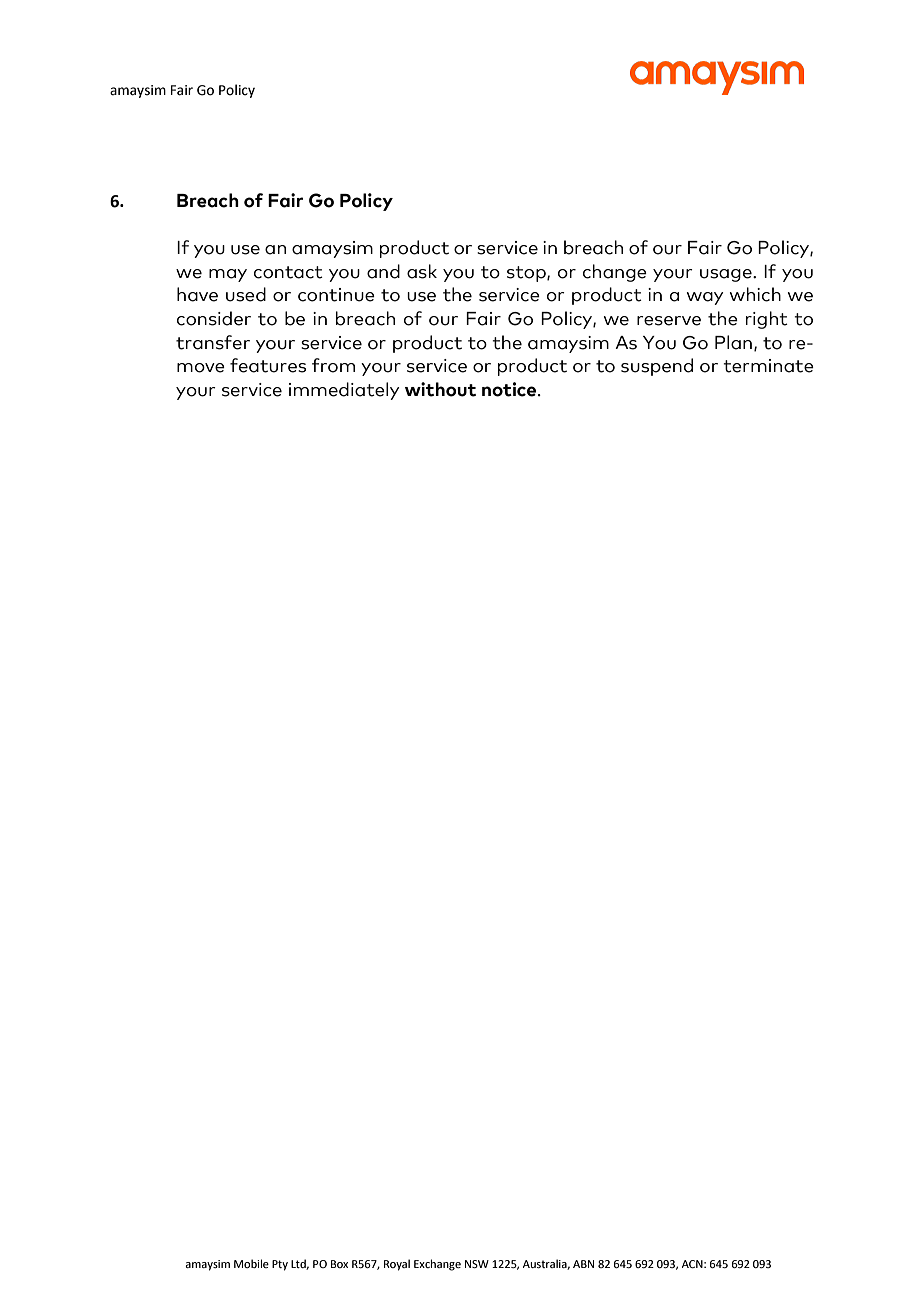 Image resolution: width=924 pixels, height=1308 pixels. What do you see at coordinates (246, 294) in the screenshot?
I see `used` at bounding box center [246, 294].
